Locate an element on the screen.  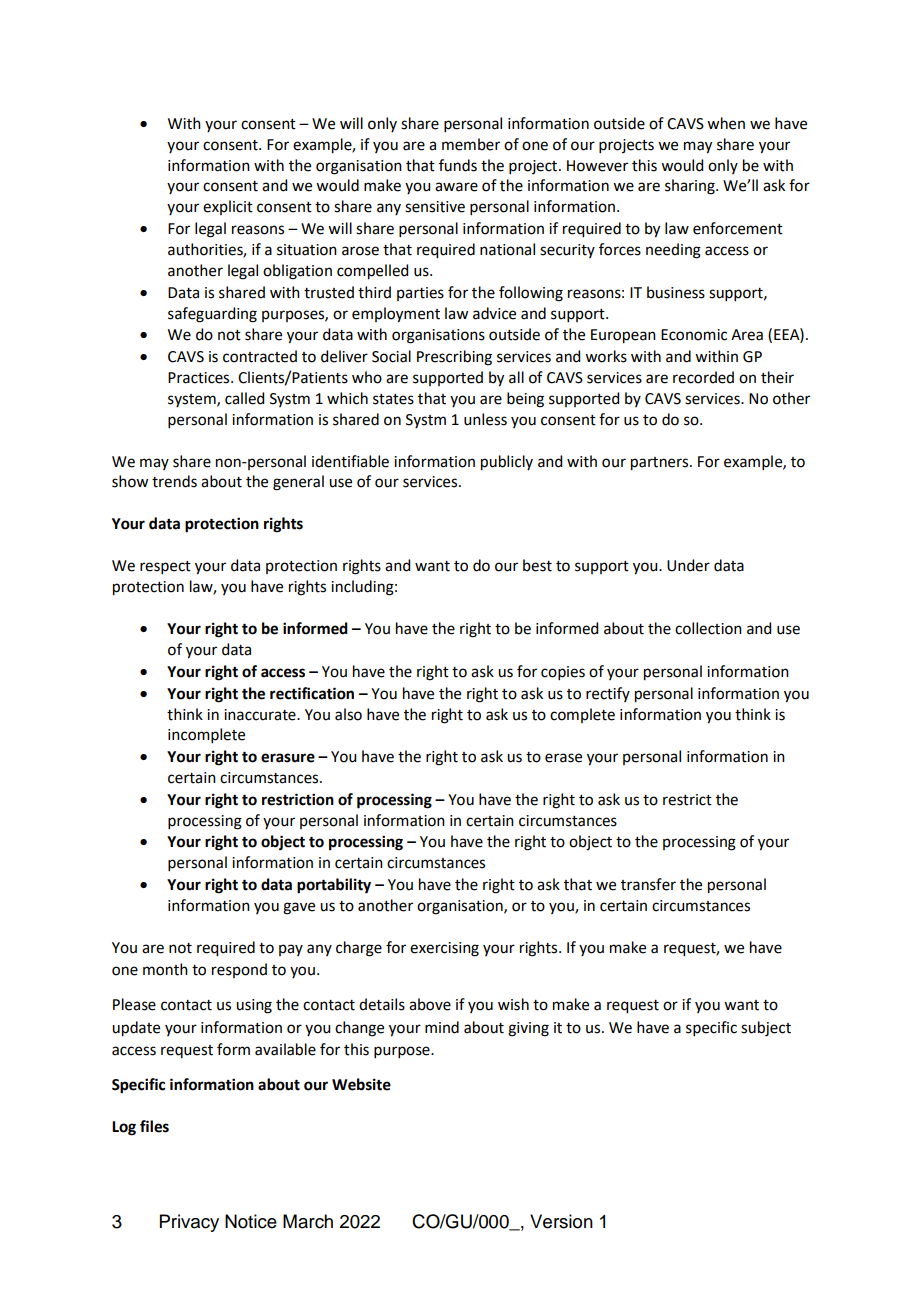
rectify is located at coordinates (608, 694).
